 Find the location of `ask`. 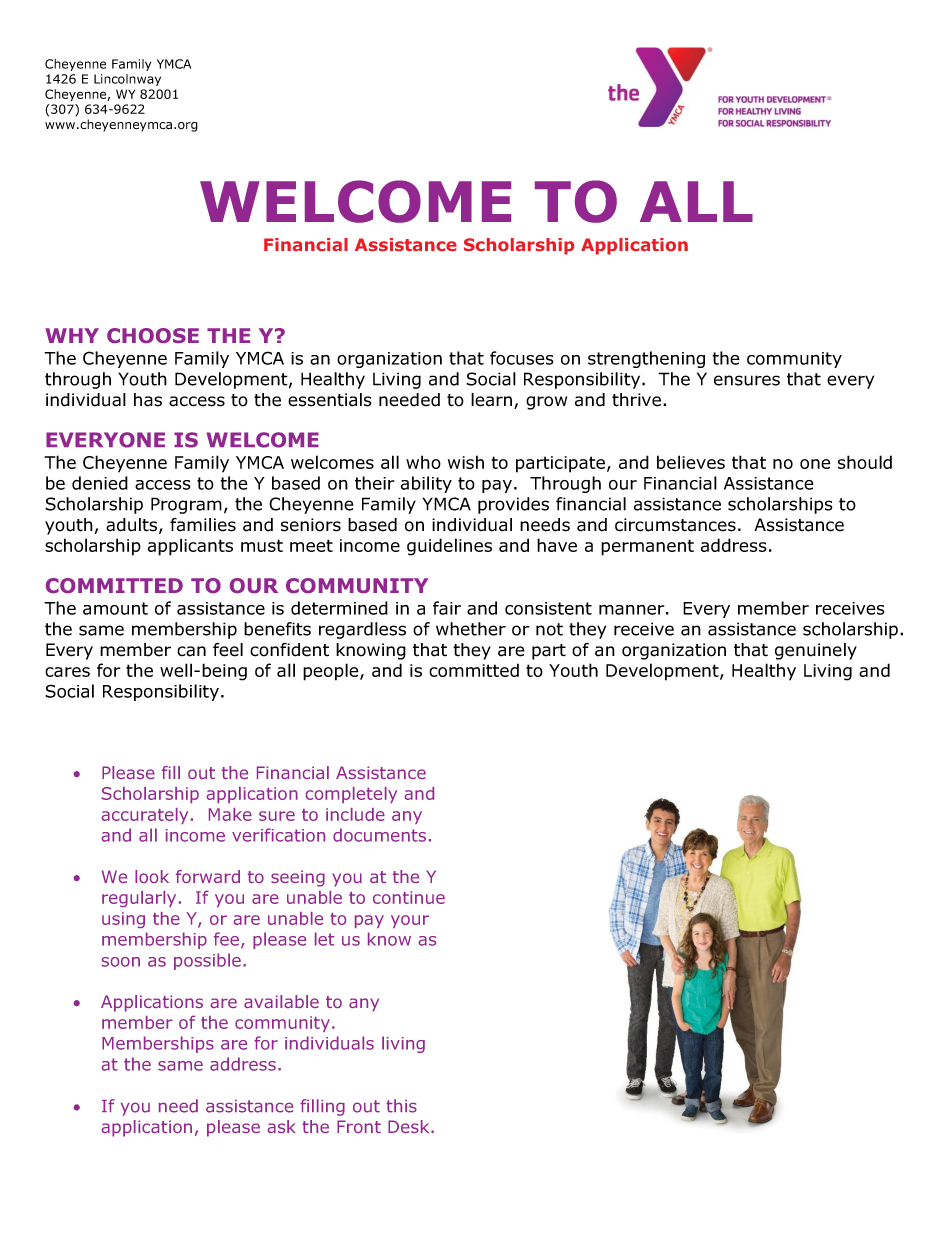

ask is located at coordinates (281, 1126).
